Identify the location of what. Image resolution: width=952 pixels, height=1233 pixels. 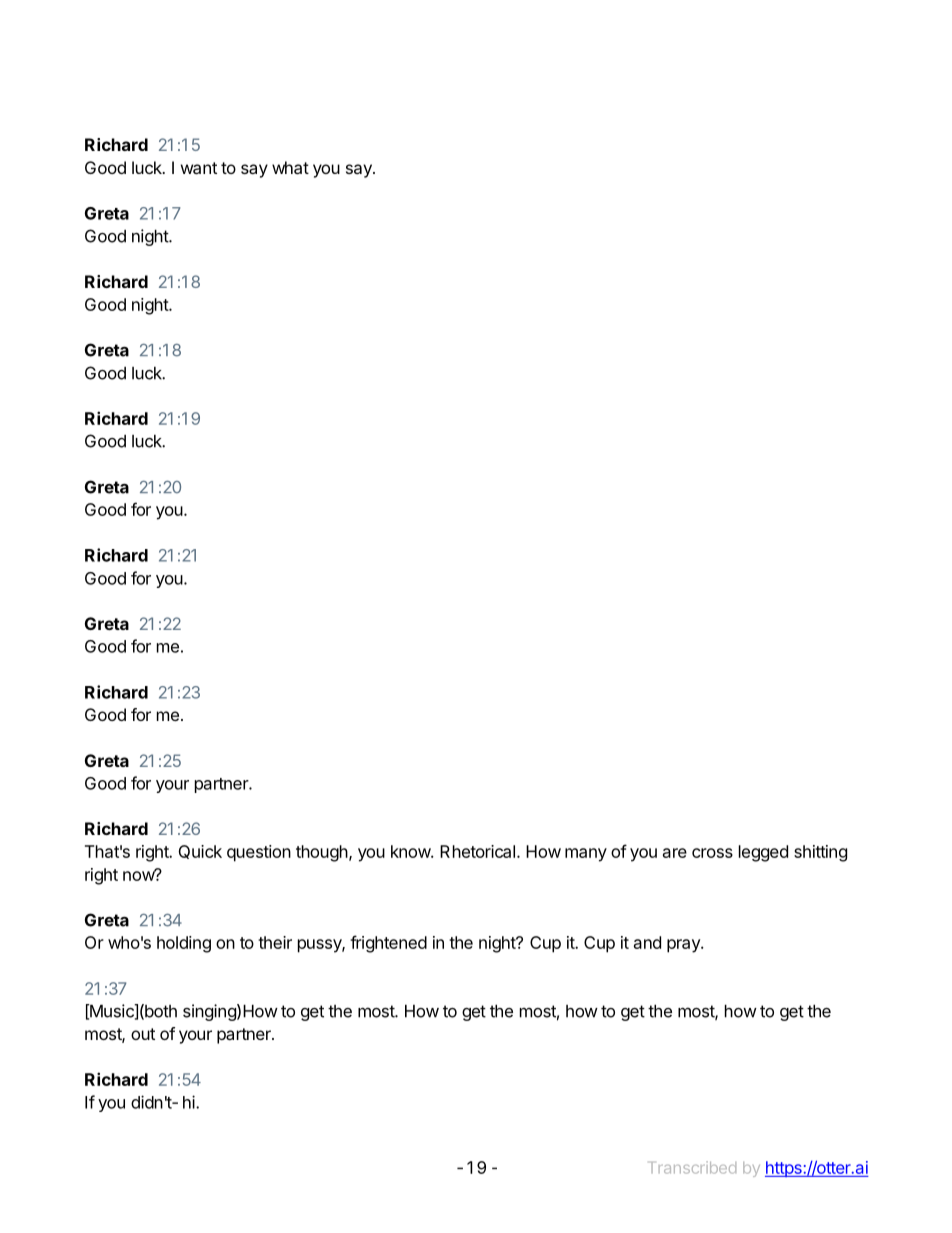
(290, 167).
